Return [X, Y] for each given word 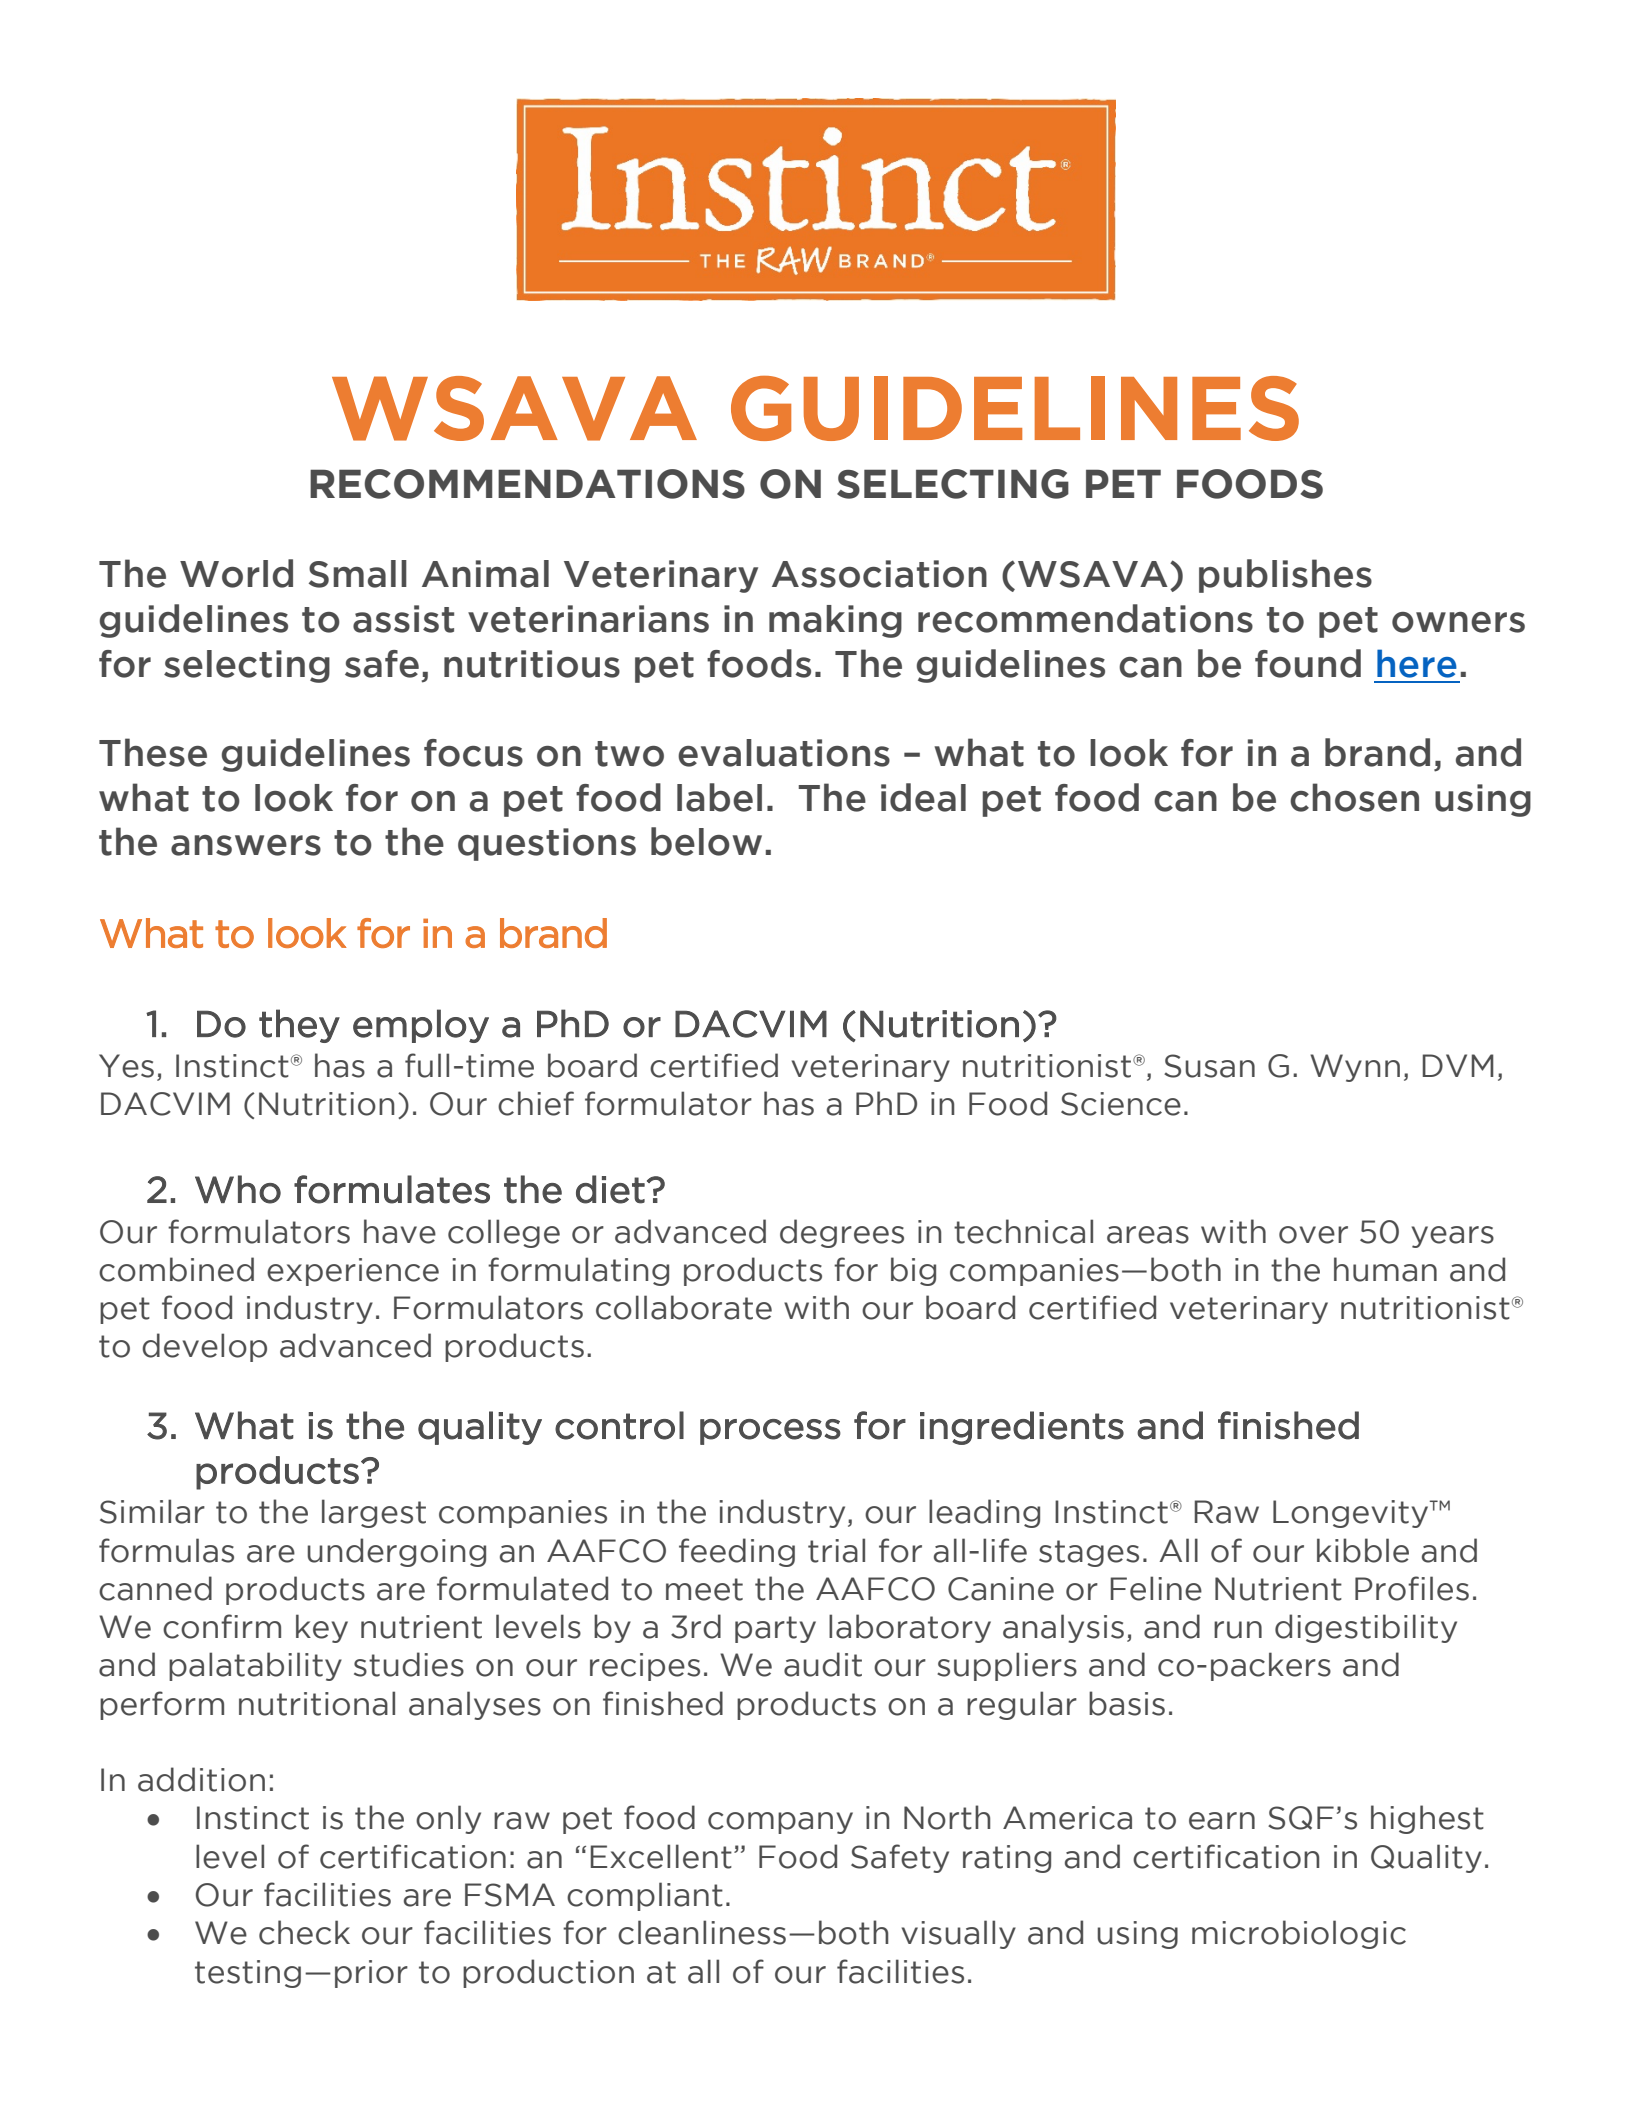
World [236, 573]
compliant [645, 1896]
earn [1222, 1821]
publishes [1285, 576]
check [304, 1932]
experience [353, 1272]
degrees [842, 1233]
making [835, 621]
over [1313, 1235]
